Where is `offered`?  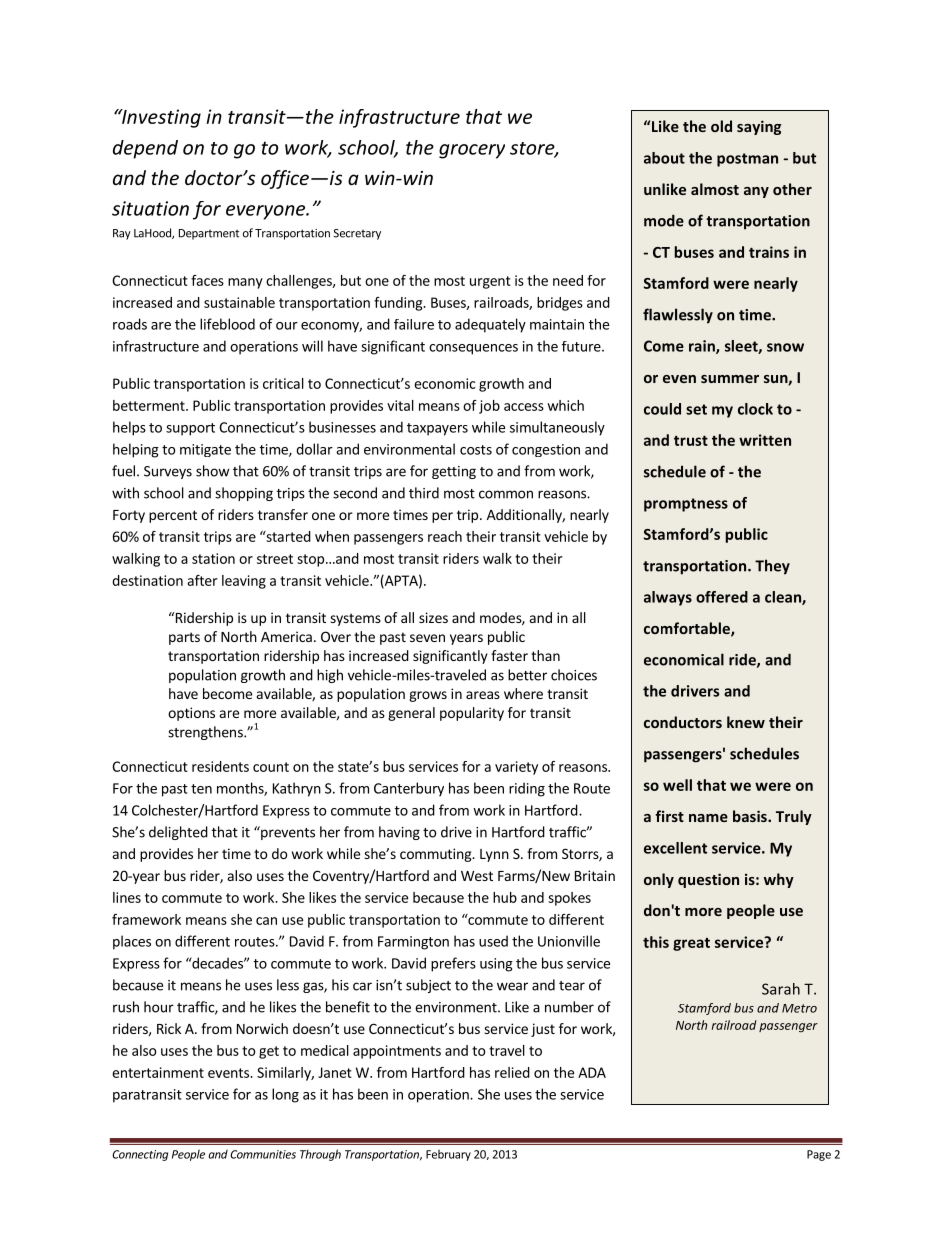
offered is located at coordinates (722, 597).
